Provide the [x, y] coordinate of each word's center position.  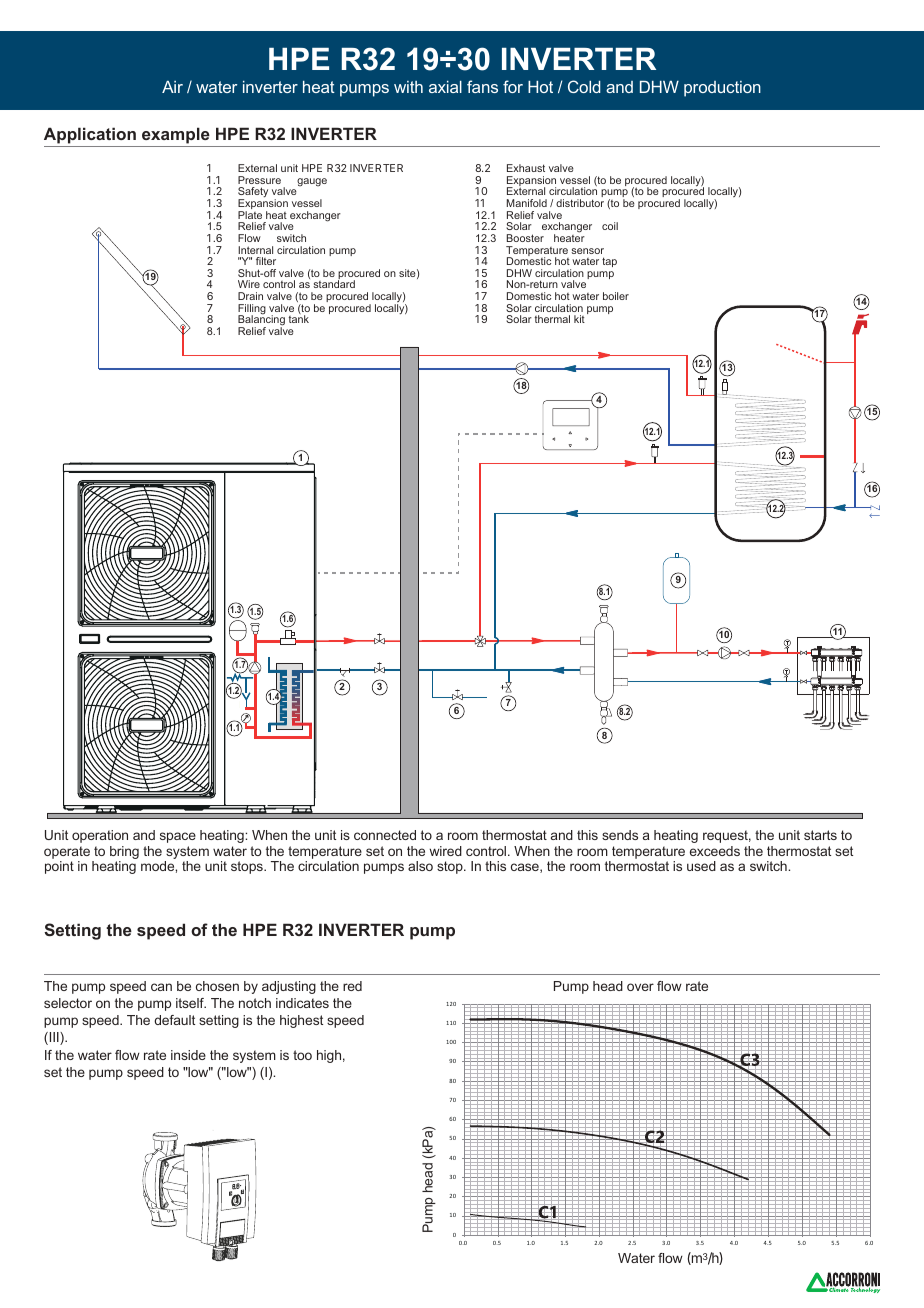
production [722, 89]
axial [445, 87]
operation [100, 836]
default [174, 1020]
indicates [302, 1003]
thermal [552, 319]
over [640, 987]
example [176, 135]
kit [579, 319]
